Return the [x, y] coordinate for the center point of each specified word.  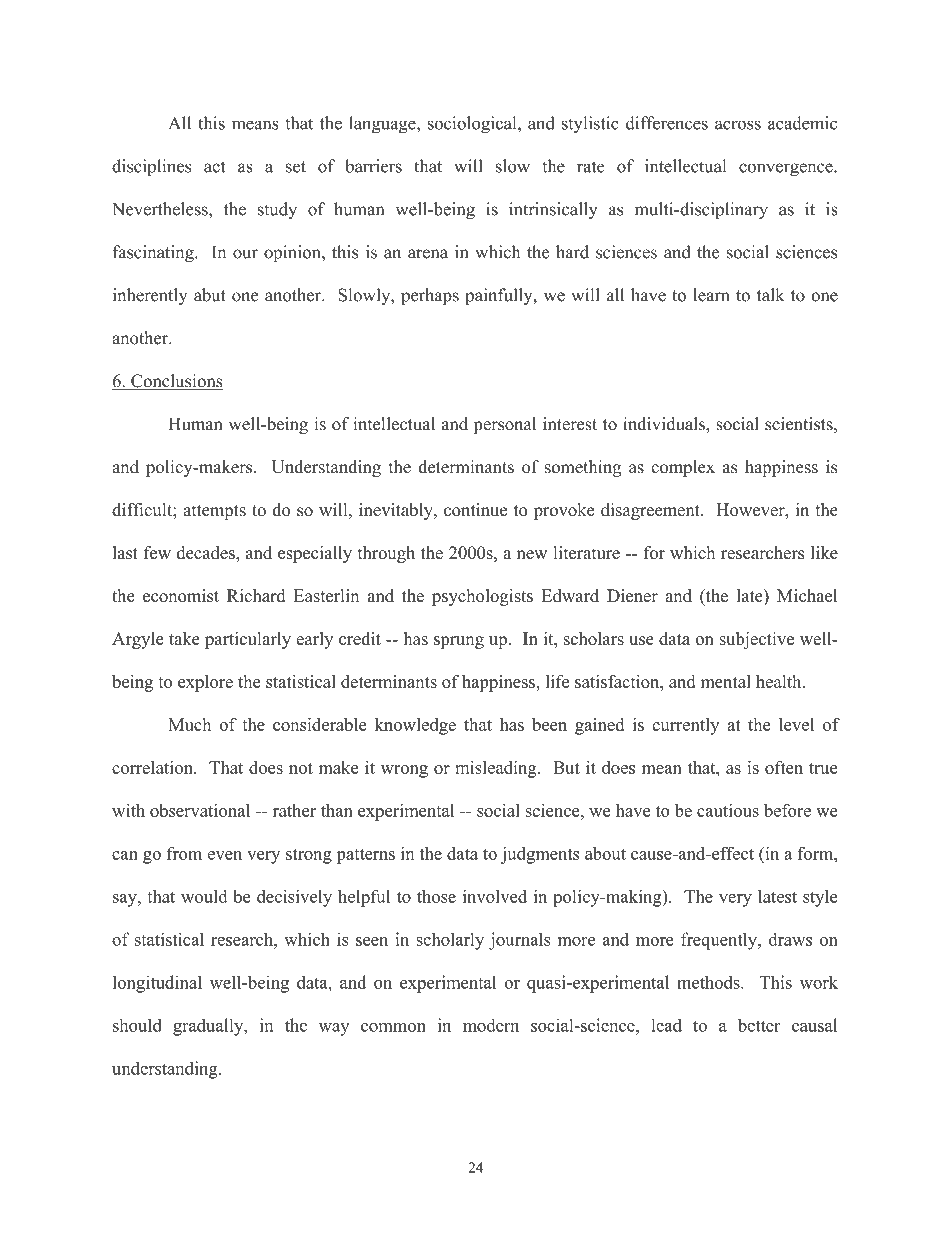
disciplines [151, 168]
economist [181, 595]
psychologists [482, 597]
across [738, 125]
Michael [807, 595]
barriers [373, 166]
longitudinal [157, 984]
